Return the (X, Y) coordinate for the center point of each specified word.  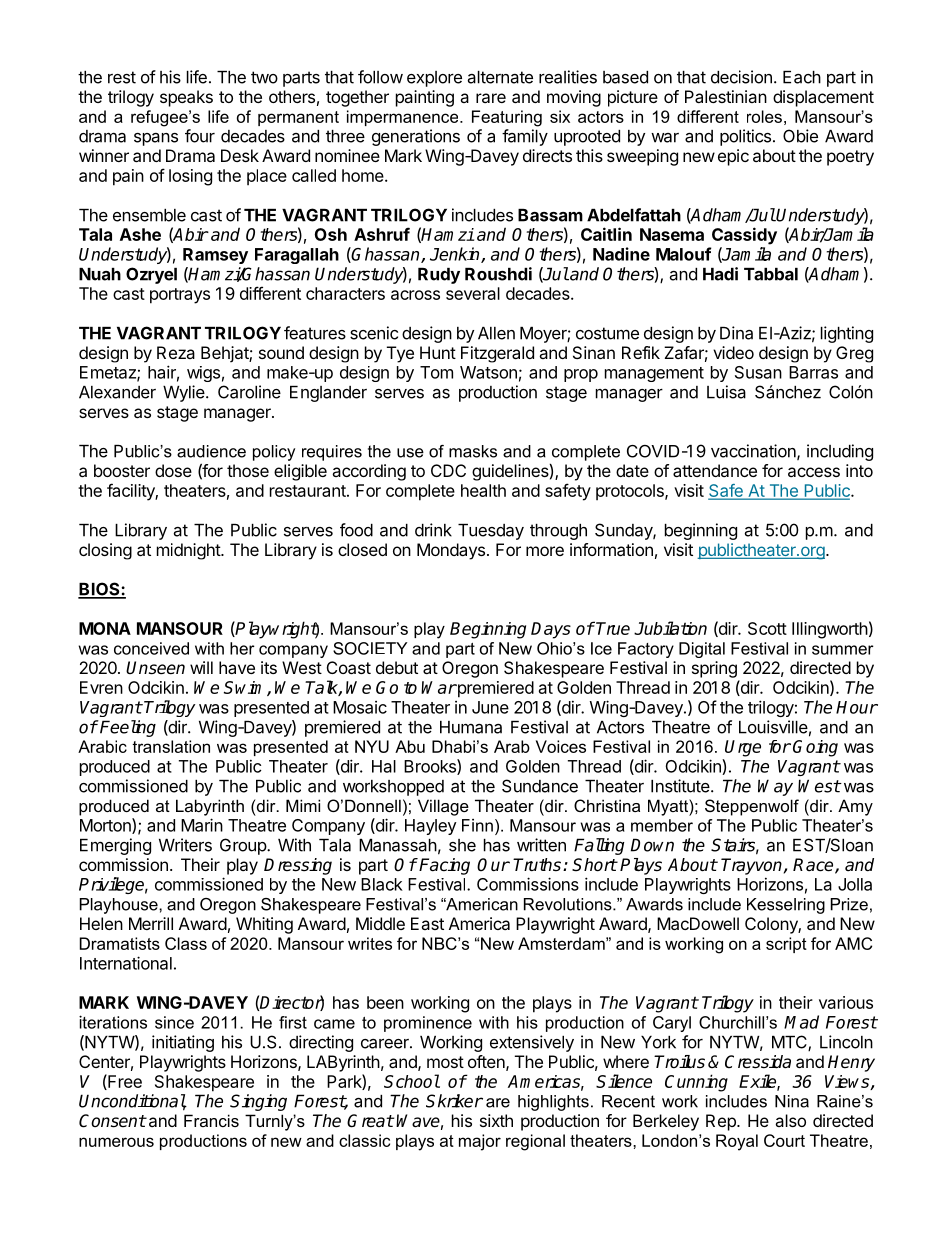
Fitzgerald (497, 354)
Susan (758, 372)
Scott (767, 628)
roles (764, 116)
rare (491, 98)
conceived (151, 648)
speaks (186, 98)
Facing (444, 866)
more (545, 551)
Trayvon (751, 866)
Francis (211, 1120)
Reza (176, 352)
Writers (185, 845)
